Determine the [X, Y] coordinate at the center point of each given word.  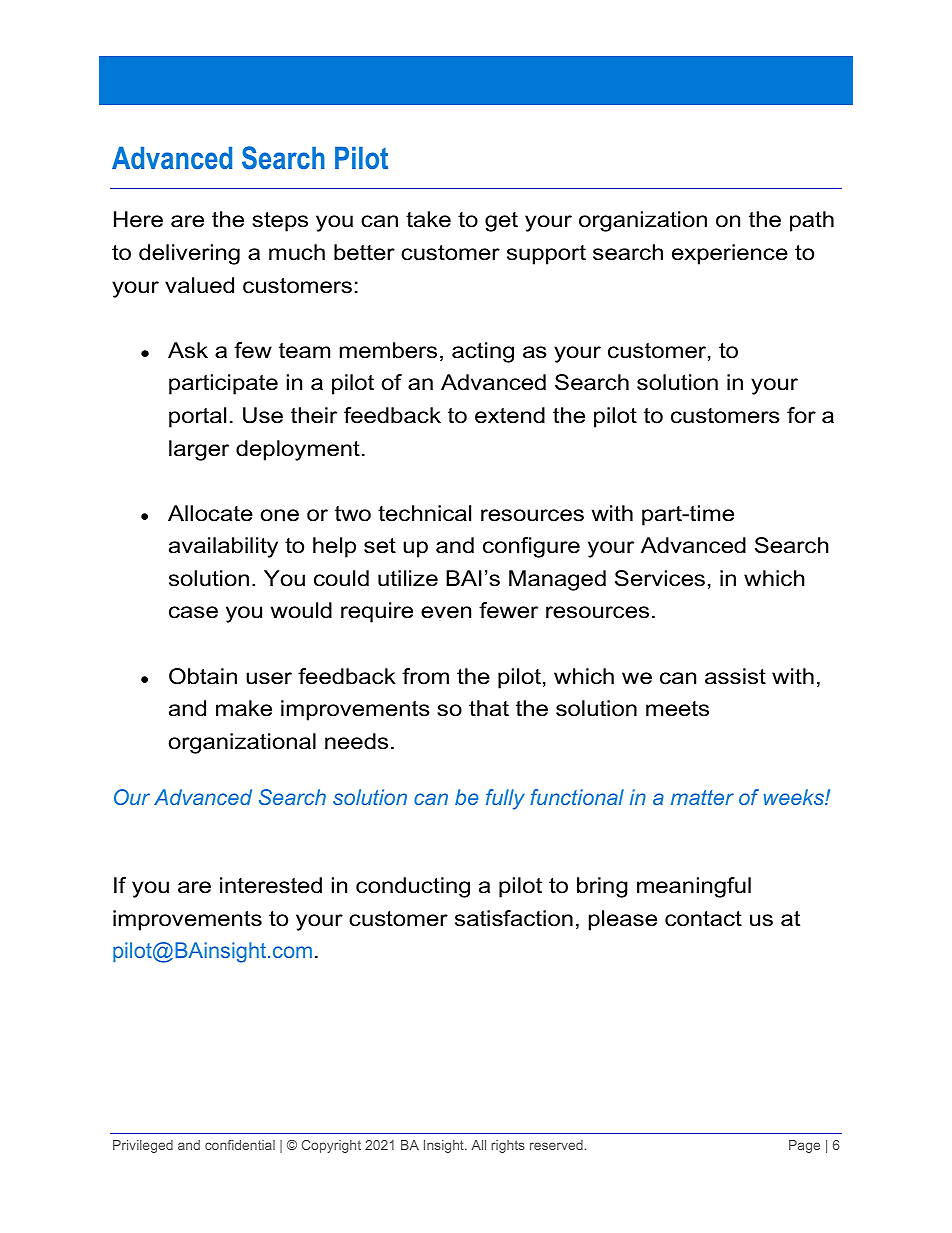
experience [730, 254]
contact [703, 919]
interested [271, 885]
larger [199, 450]
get [501, 222]
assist [735, 676]
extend [510, 415]
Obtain [203, 676]
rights [508, 1146]
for [801, 415]
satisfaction [514, 918]
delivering [189, 254]
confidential [240, 1145]
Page [804, 1146]
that [489, 708]
